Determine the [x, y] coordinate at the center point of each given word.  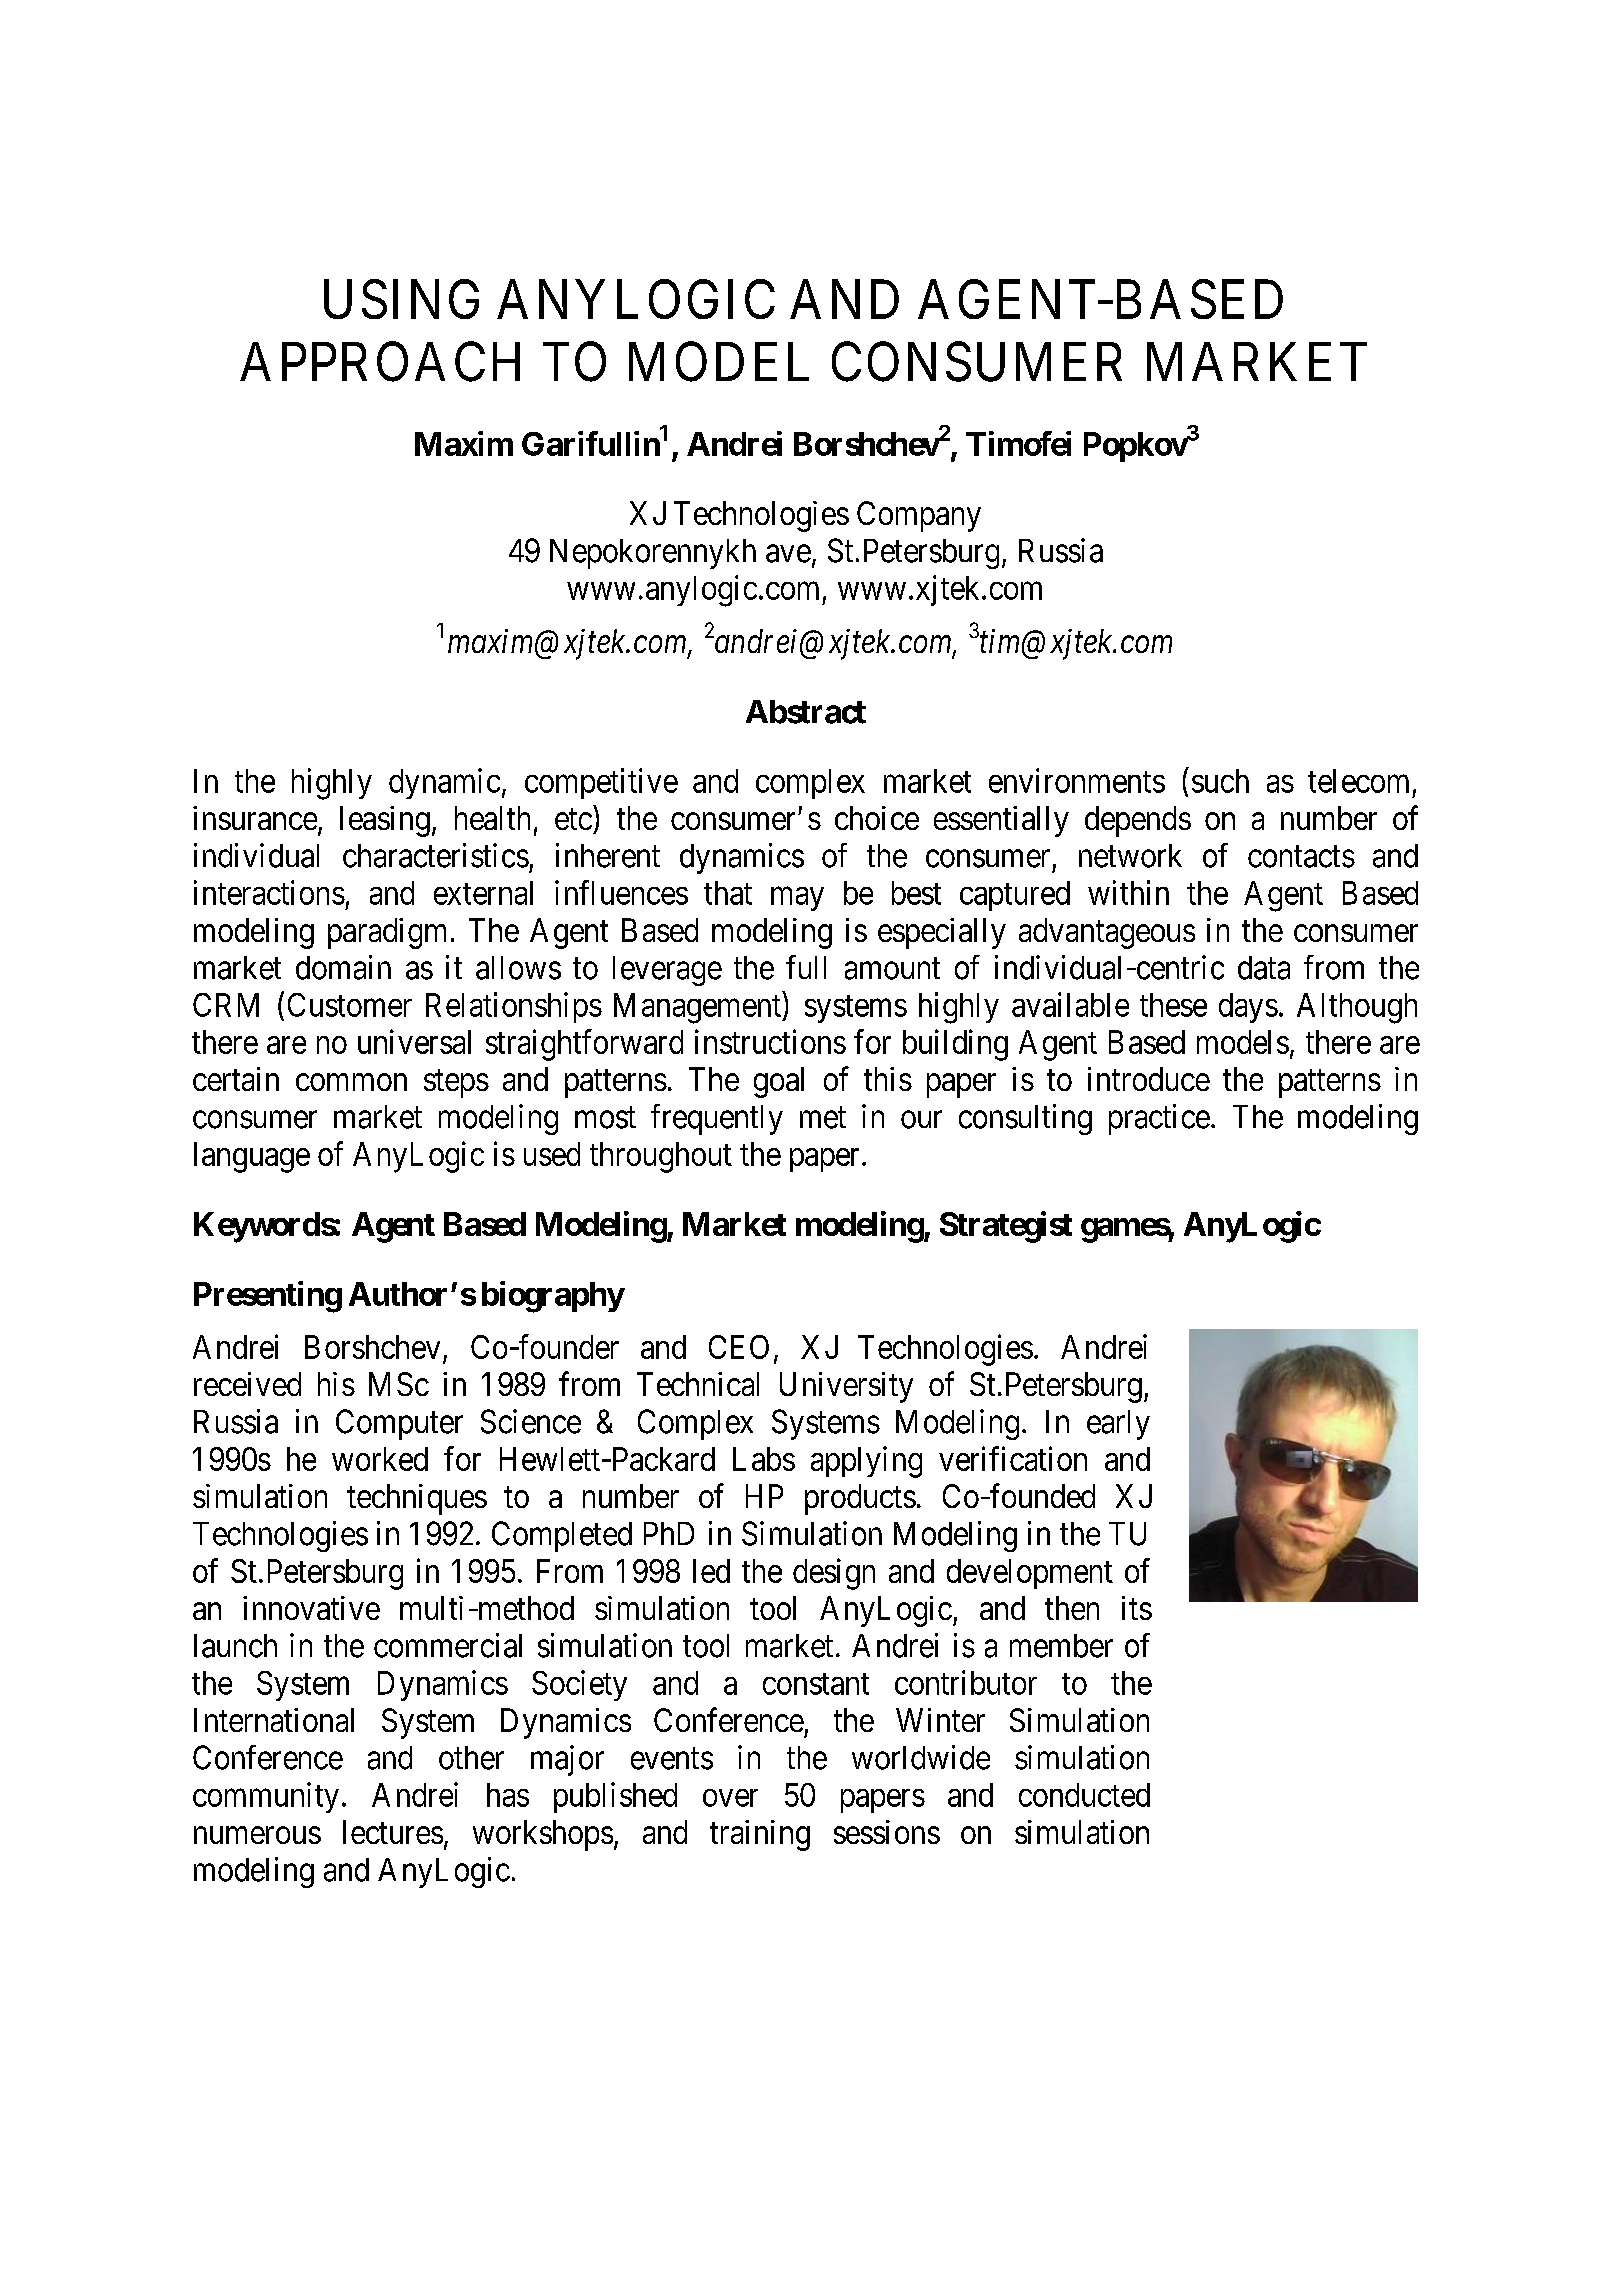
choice [877, 818]
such [1220, 781]
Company [919, 516]
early [1118, 1425]
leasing [385, 821]
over [730, 1798]
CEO [739, 1347]
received [247, 1384]
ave [788, 554]
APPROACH [380, 362]
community [266, 1797]
